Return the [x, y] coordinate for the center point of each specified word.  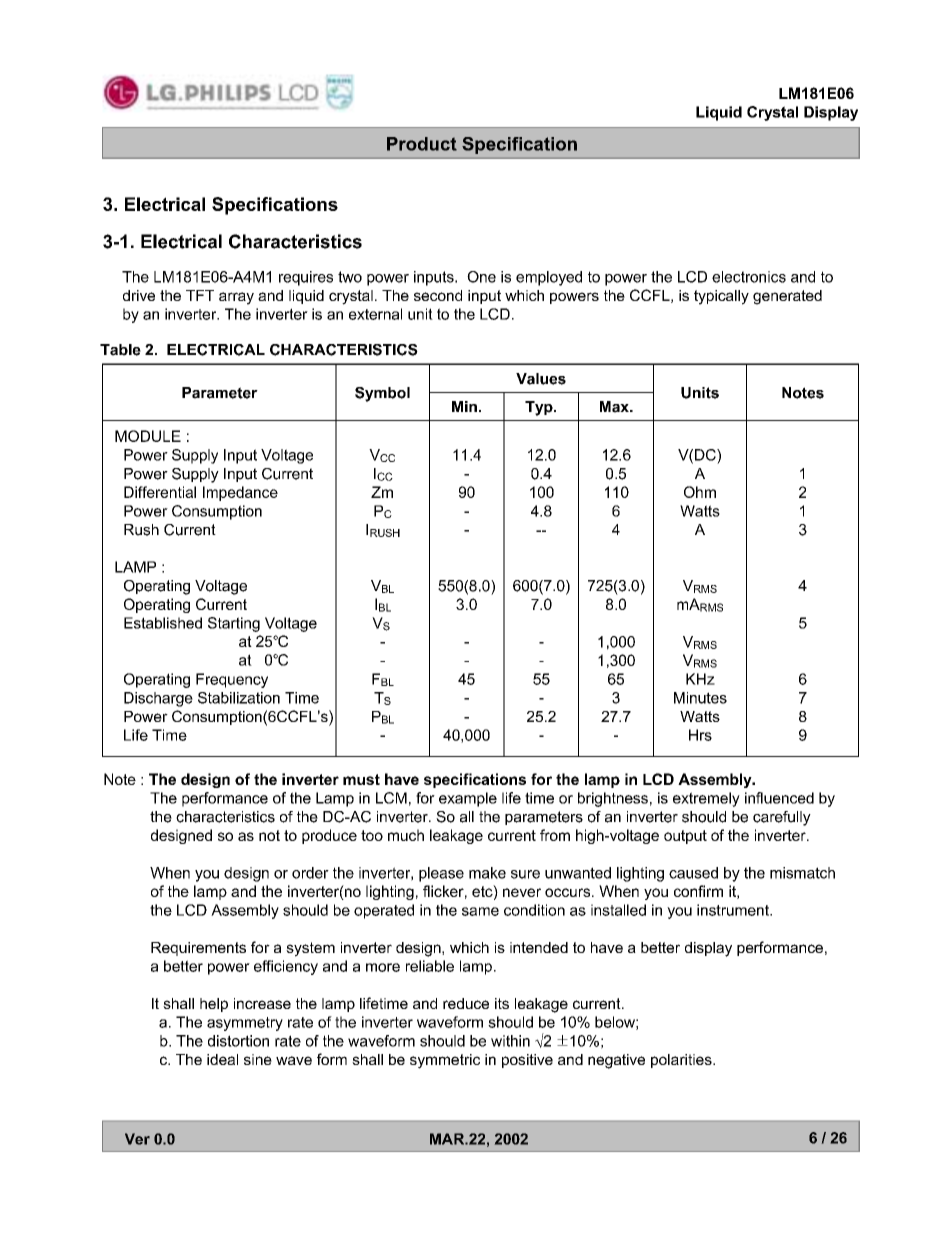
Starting [234, 624]
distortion [238, 1041]
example [468, 799]
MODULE [148, 436]
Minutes [700, 698]
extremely [706, 799]
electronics [749, 277]
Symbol [382, 394]
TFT [200, 295]
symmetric [445, 1061]
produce [329, 836]
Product [422, 144]
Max [615, 407]
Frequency [232, 680]
